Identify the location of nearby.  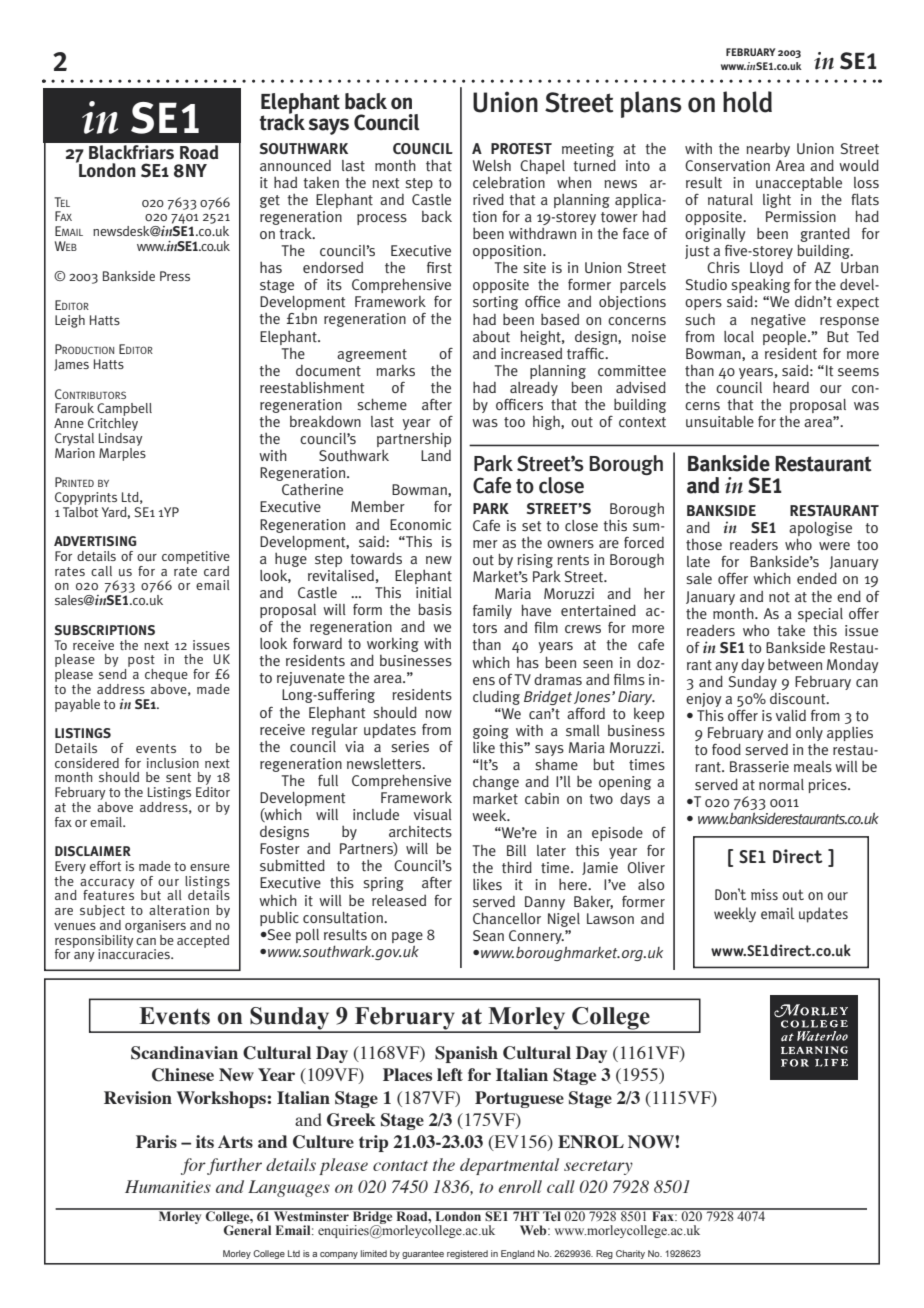
(768, 149).
